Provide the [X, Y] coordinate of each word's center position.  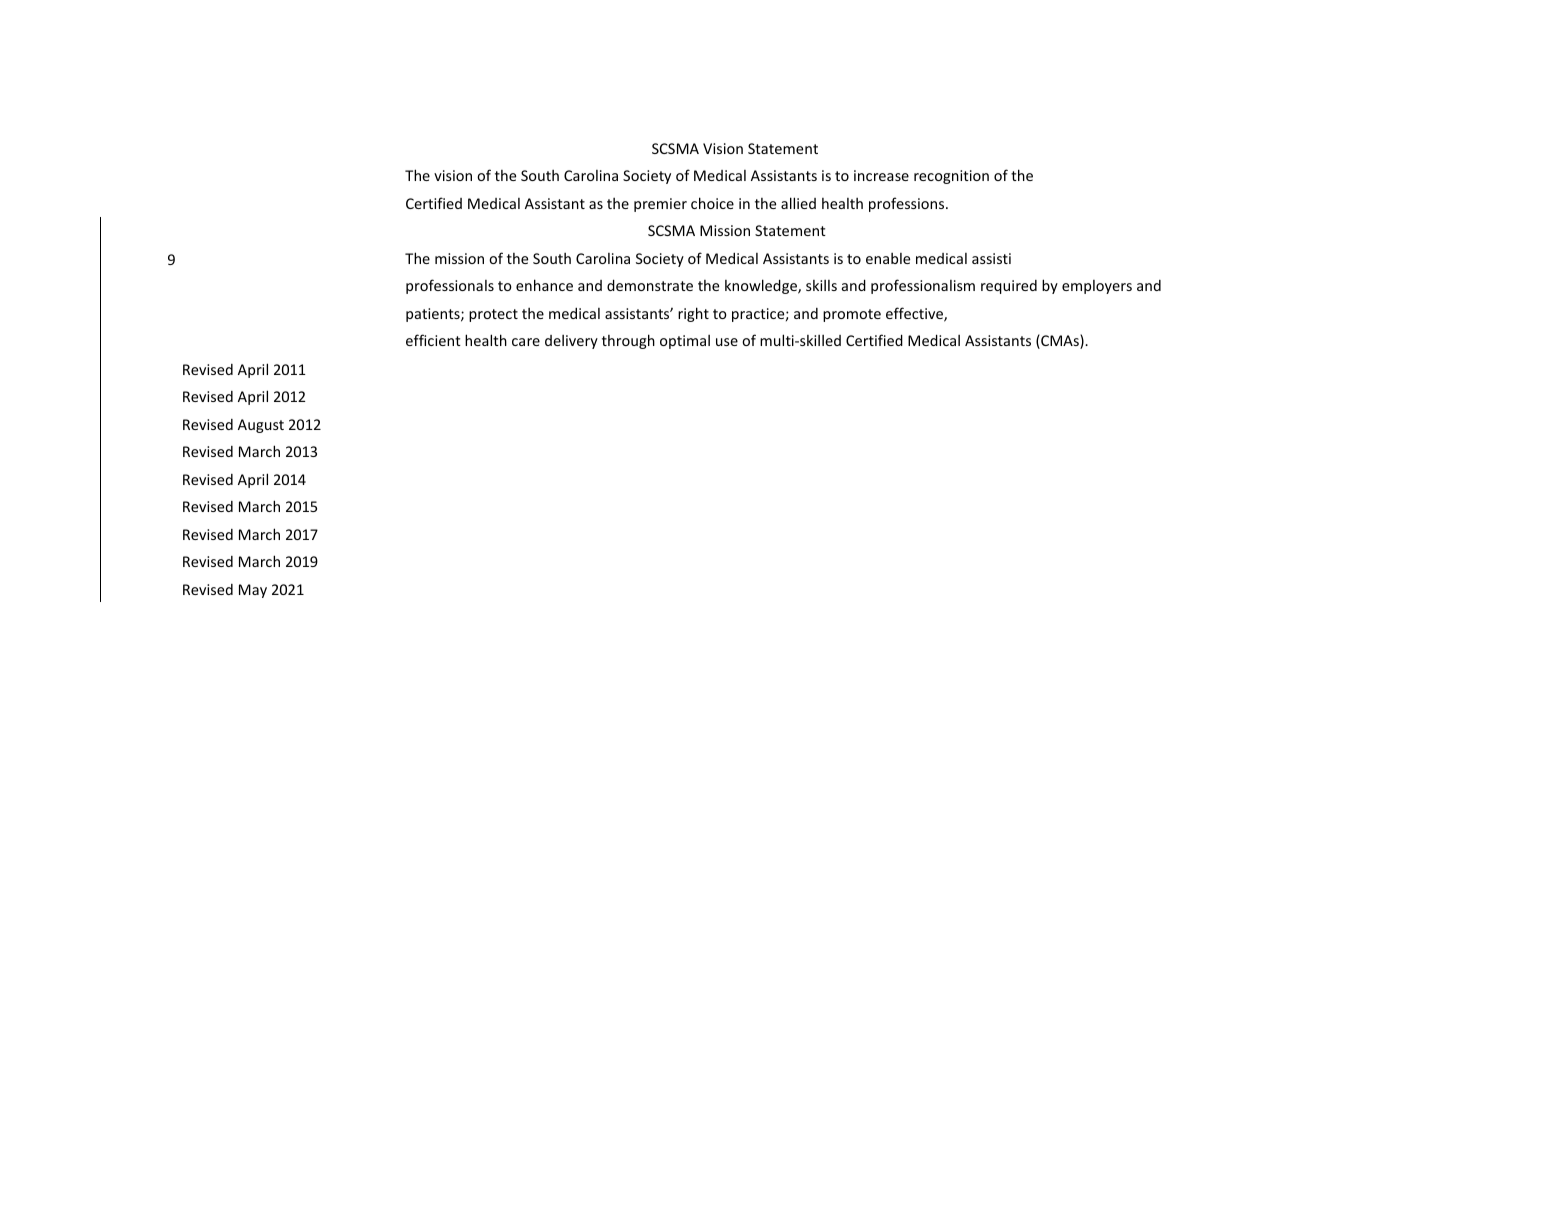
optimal [685, 342]
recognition [951, 177]
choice [712, 203]
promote [852, 315]
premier [660, 205]
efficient [433, 340]
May [253, 591]
